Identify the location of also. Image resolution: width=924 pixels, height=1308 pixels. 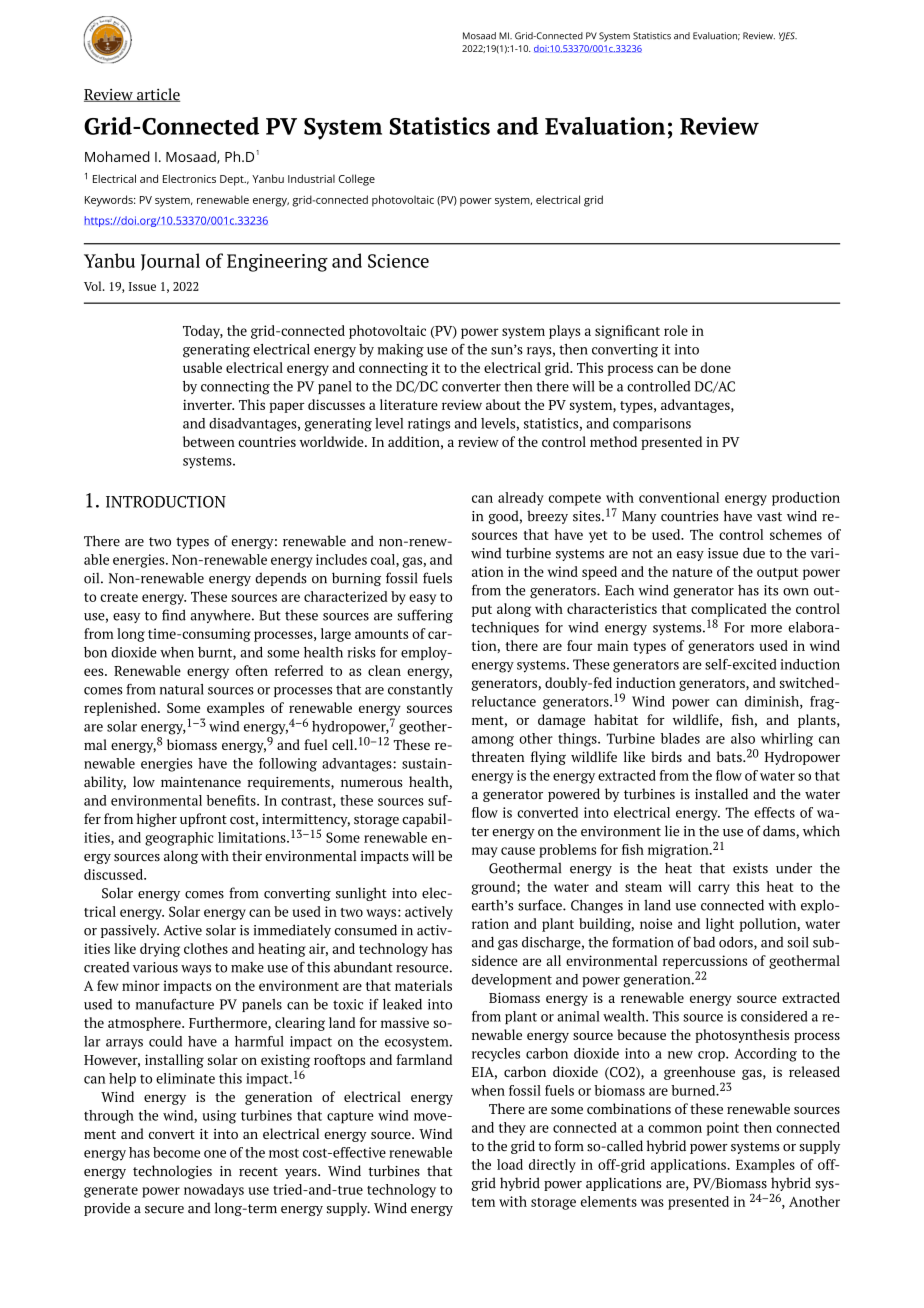
(743, 738).
